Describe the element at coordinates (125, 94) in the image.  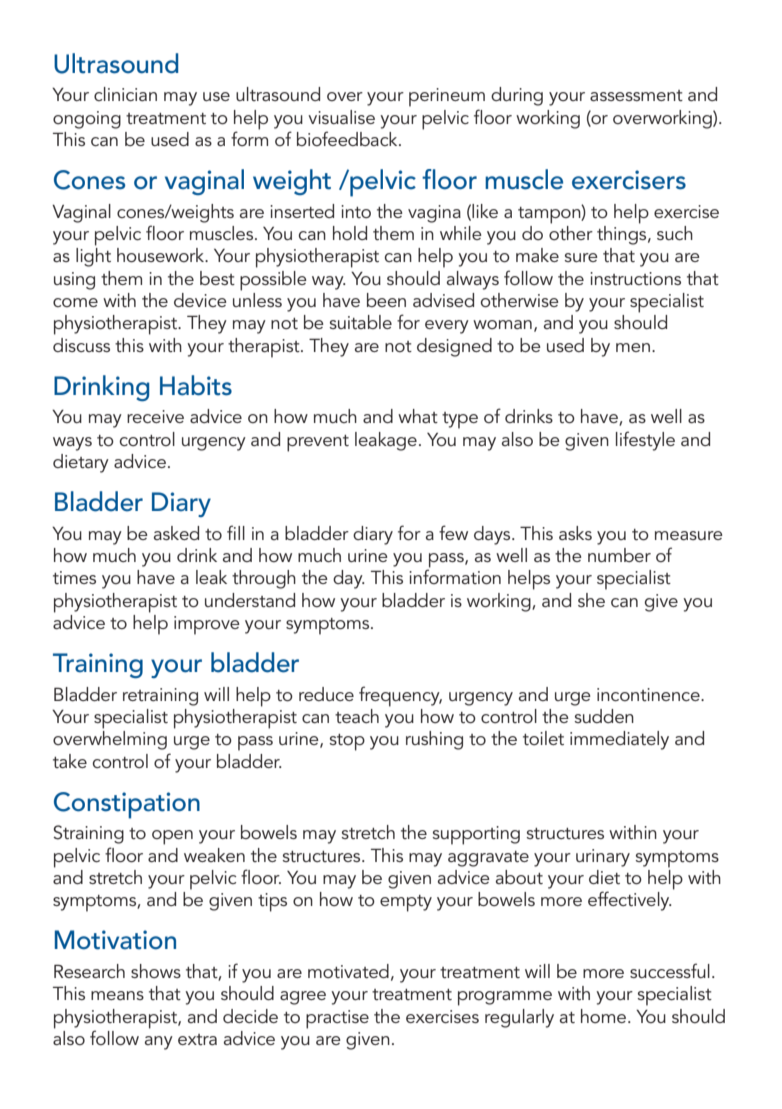
I see `clinician` at that location.
